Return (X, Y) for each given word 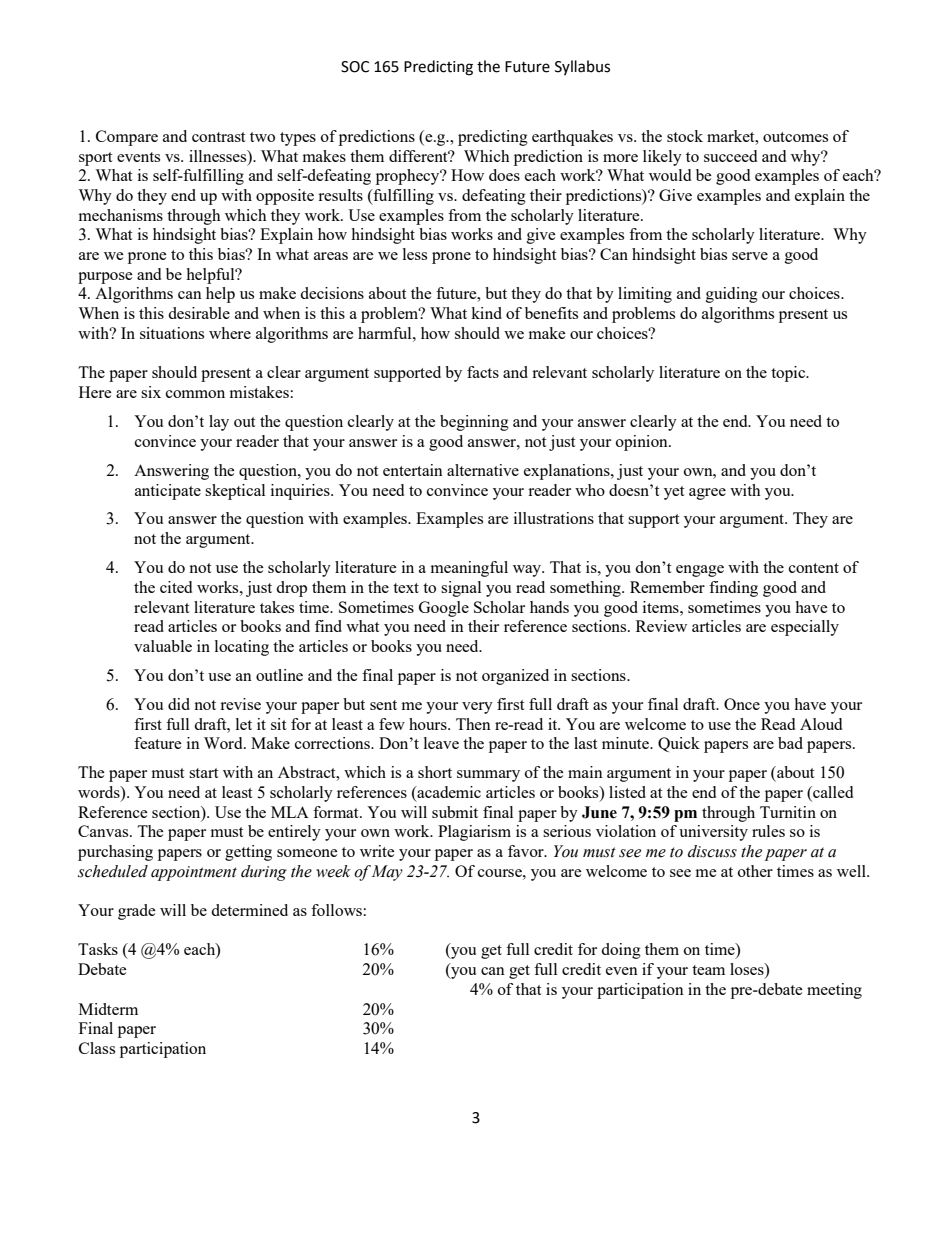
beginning (474, 423)
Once (742, 704)
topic (789, 374)
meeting (834, 991)
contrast (218, 137)
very (477, 708)
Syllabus (582, 67)
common (195, 394)
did (179, 704)
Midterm (108, 1009)
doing (621, 951)
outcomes (795, 137)
